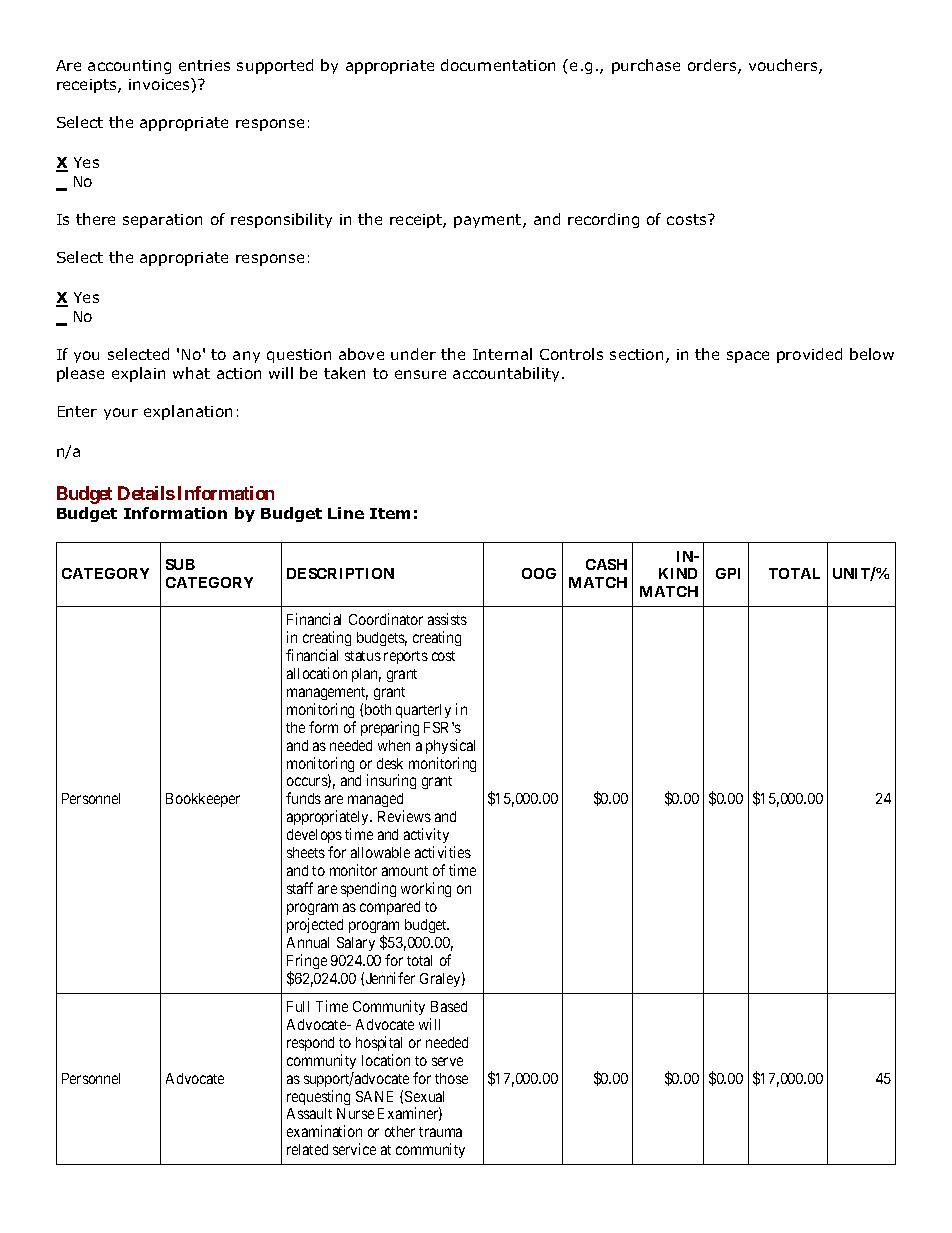 This screenshot has height=1233, width=952. I want to click on entries, so click(204, 65).
